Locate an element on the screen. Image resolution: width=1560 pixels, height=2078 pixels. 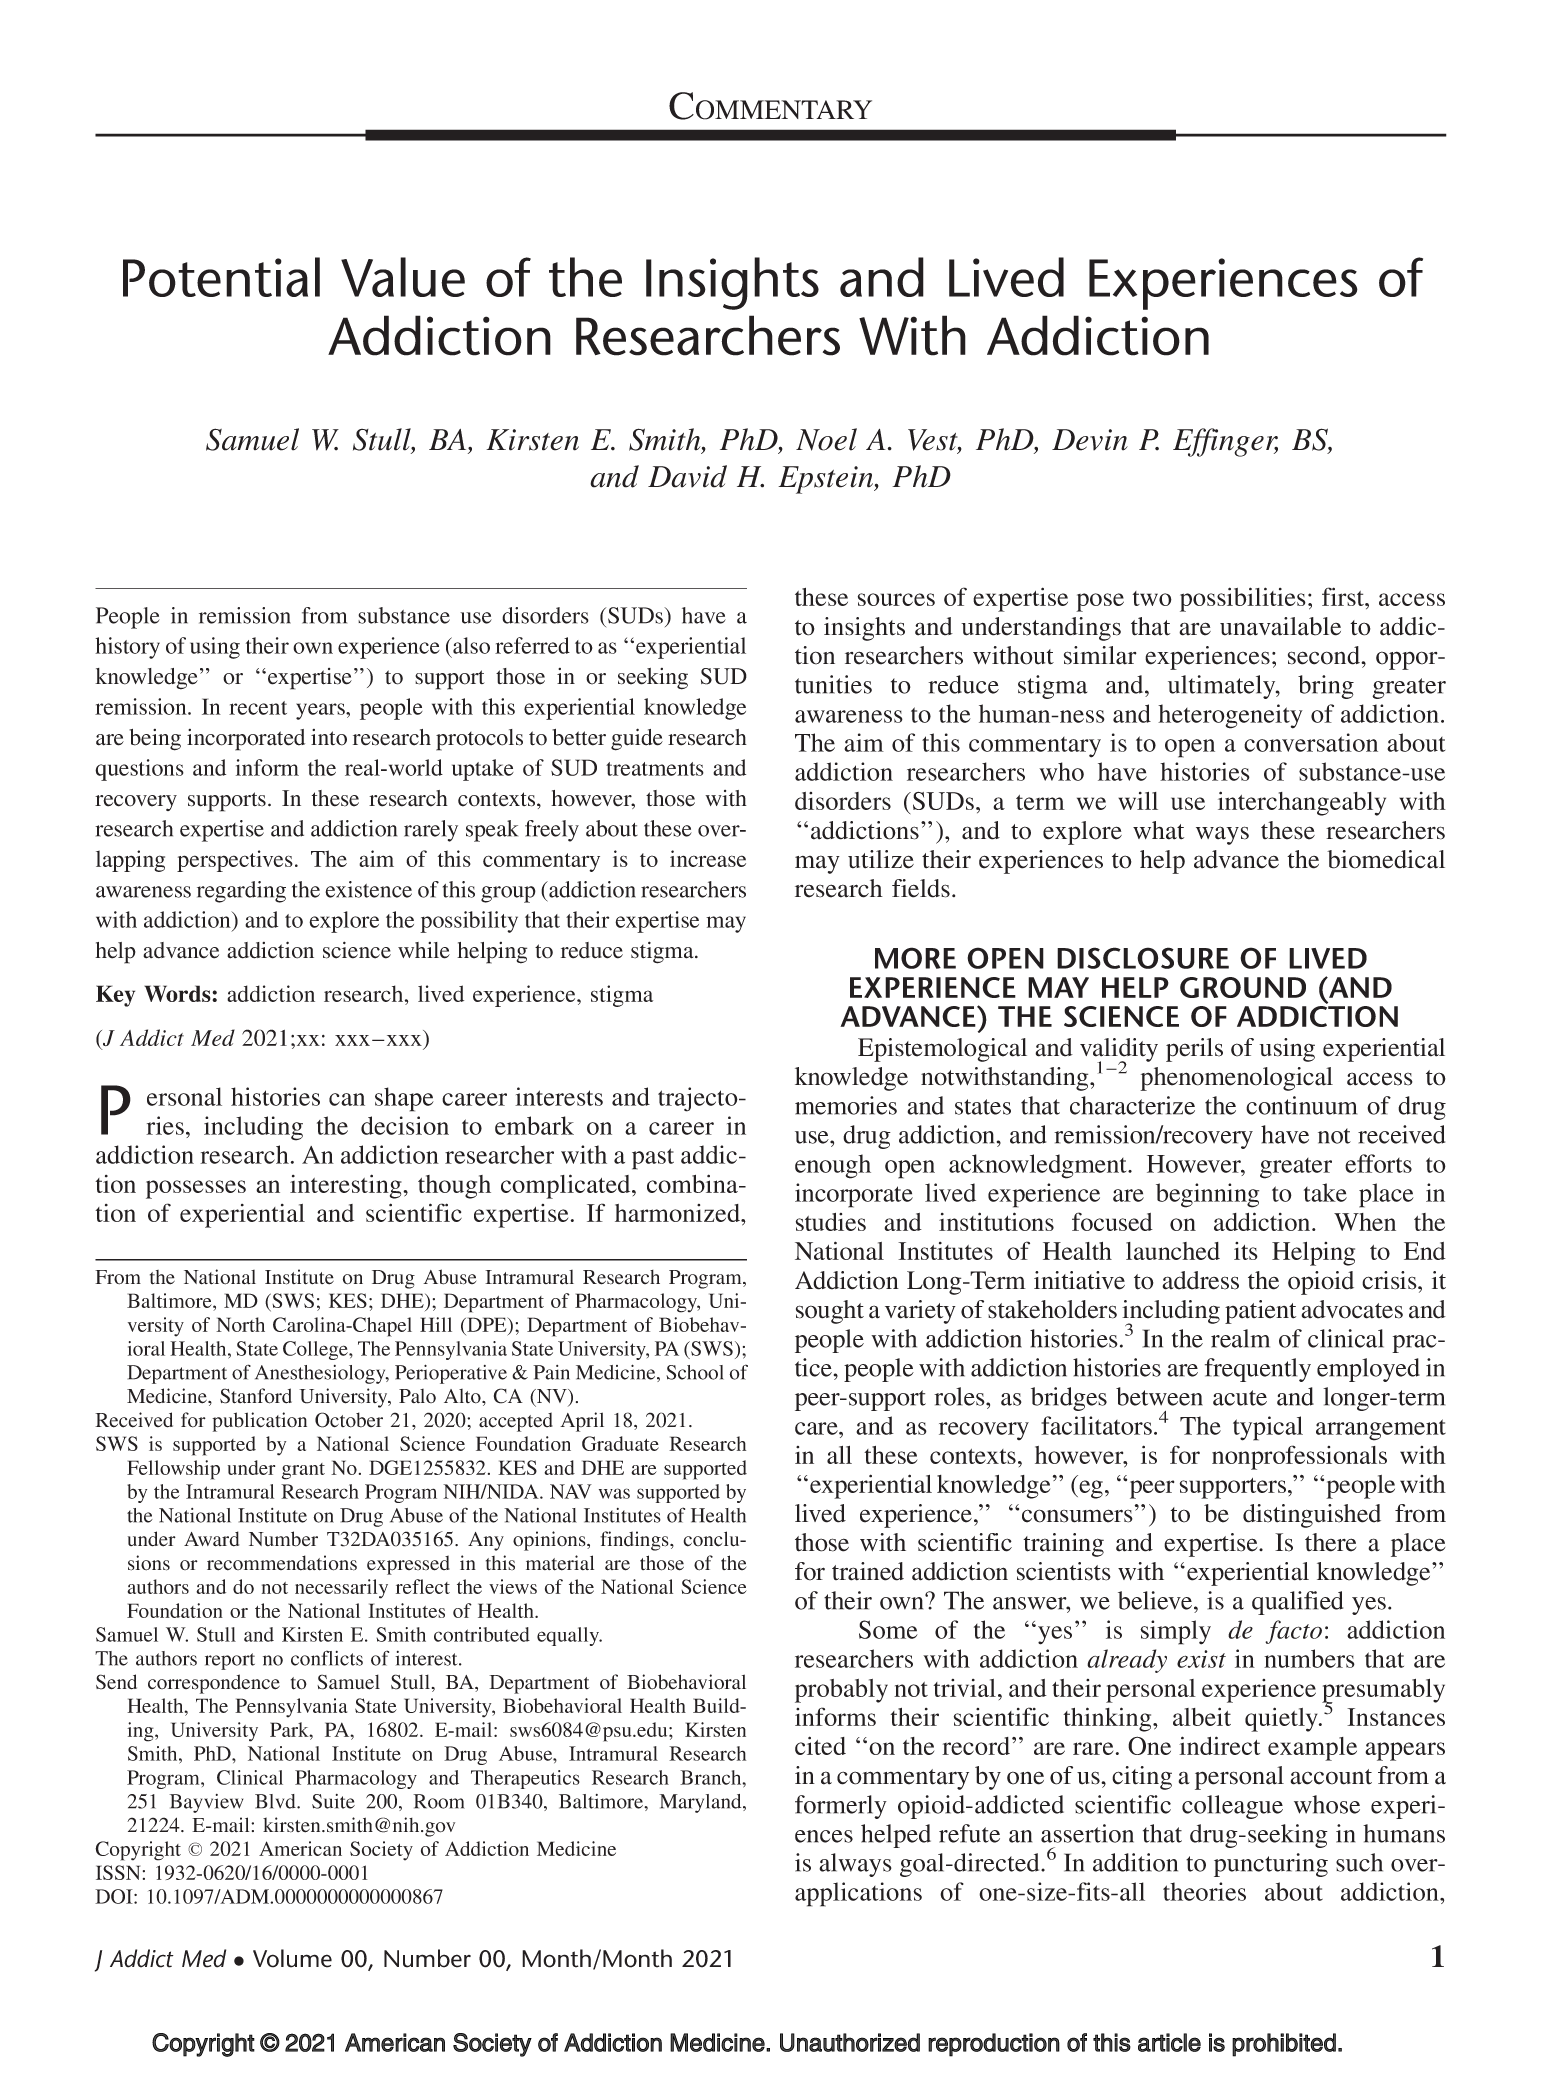
School is located at coordinates (695, 1372).
